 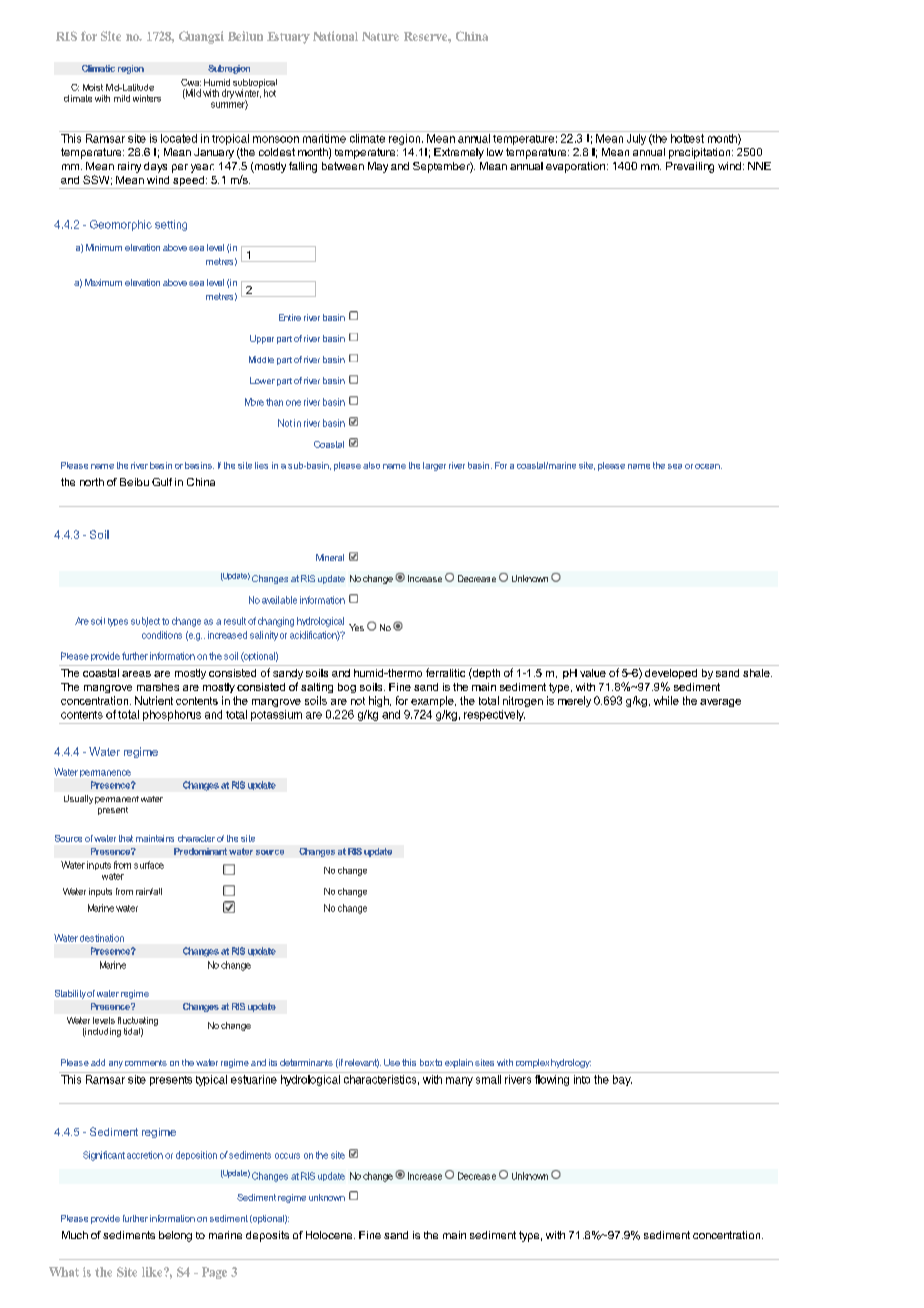 What do you see at coordinates (687, 137) in the screenshot?
I see `hottest` at bounding box center [687, 137].
